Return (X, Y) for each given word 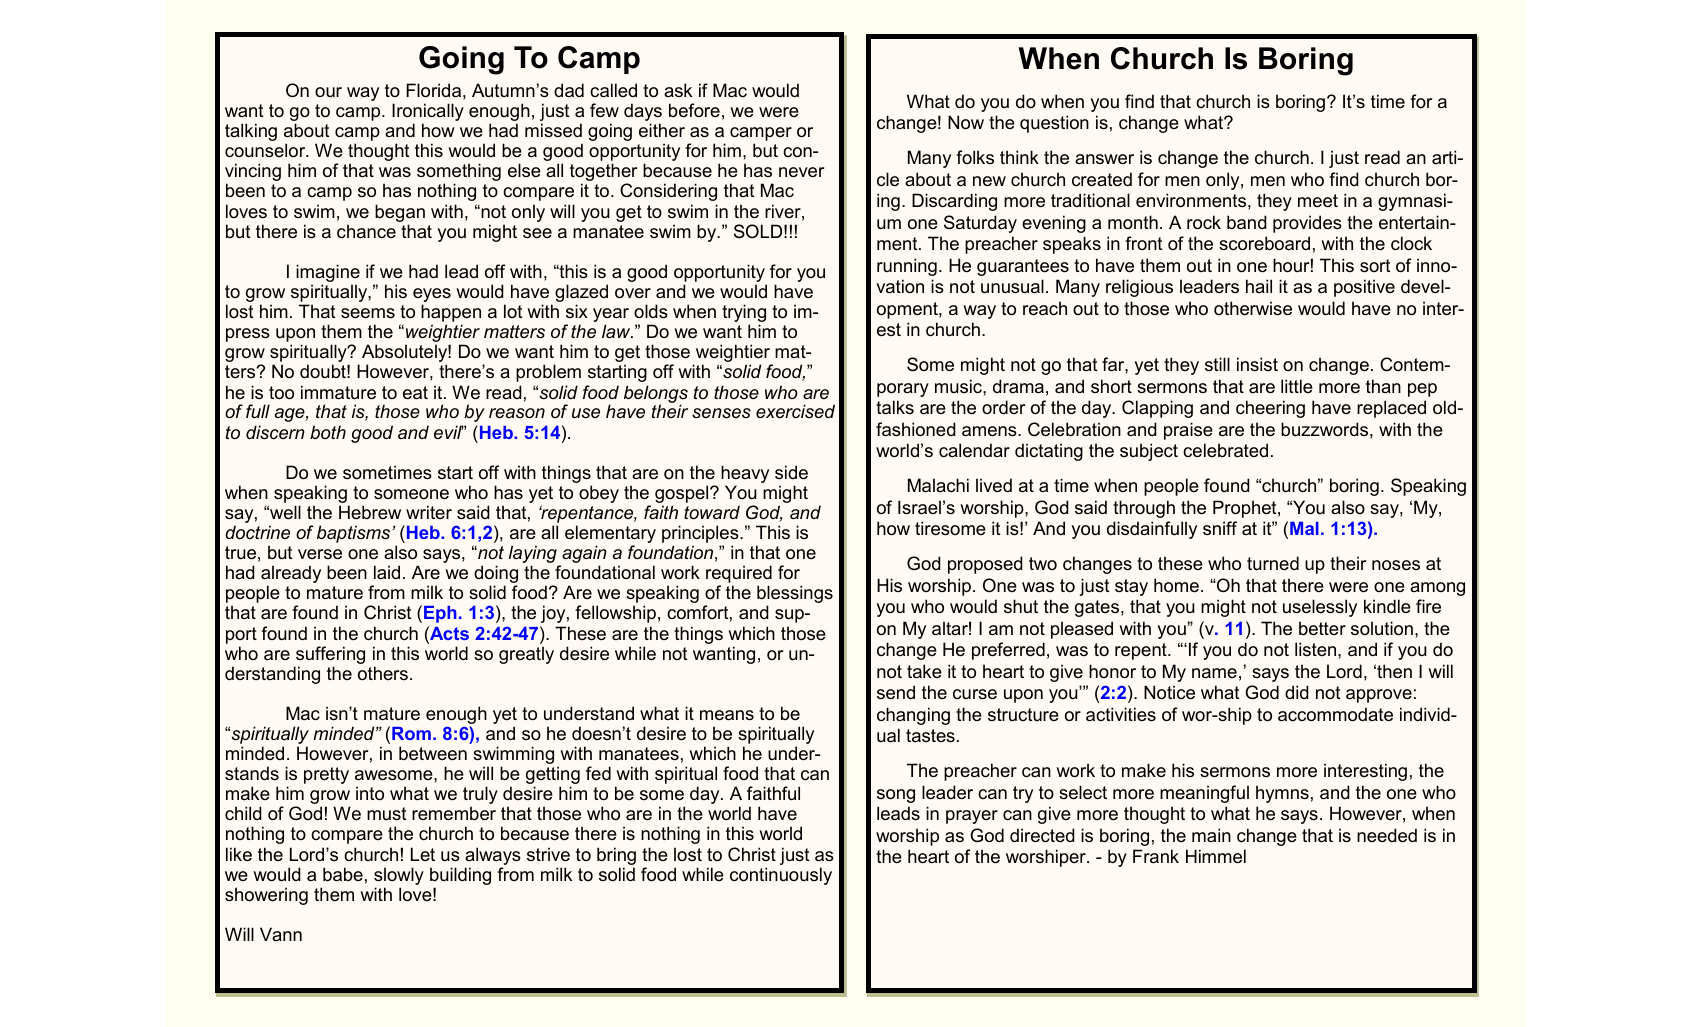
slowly (399, 877)
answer (1104, 159)
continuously (781, 876)
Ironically (428, 113)
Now (966, 122)
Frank (1156, 856)
